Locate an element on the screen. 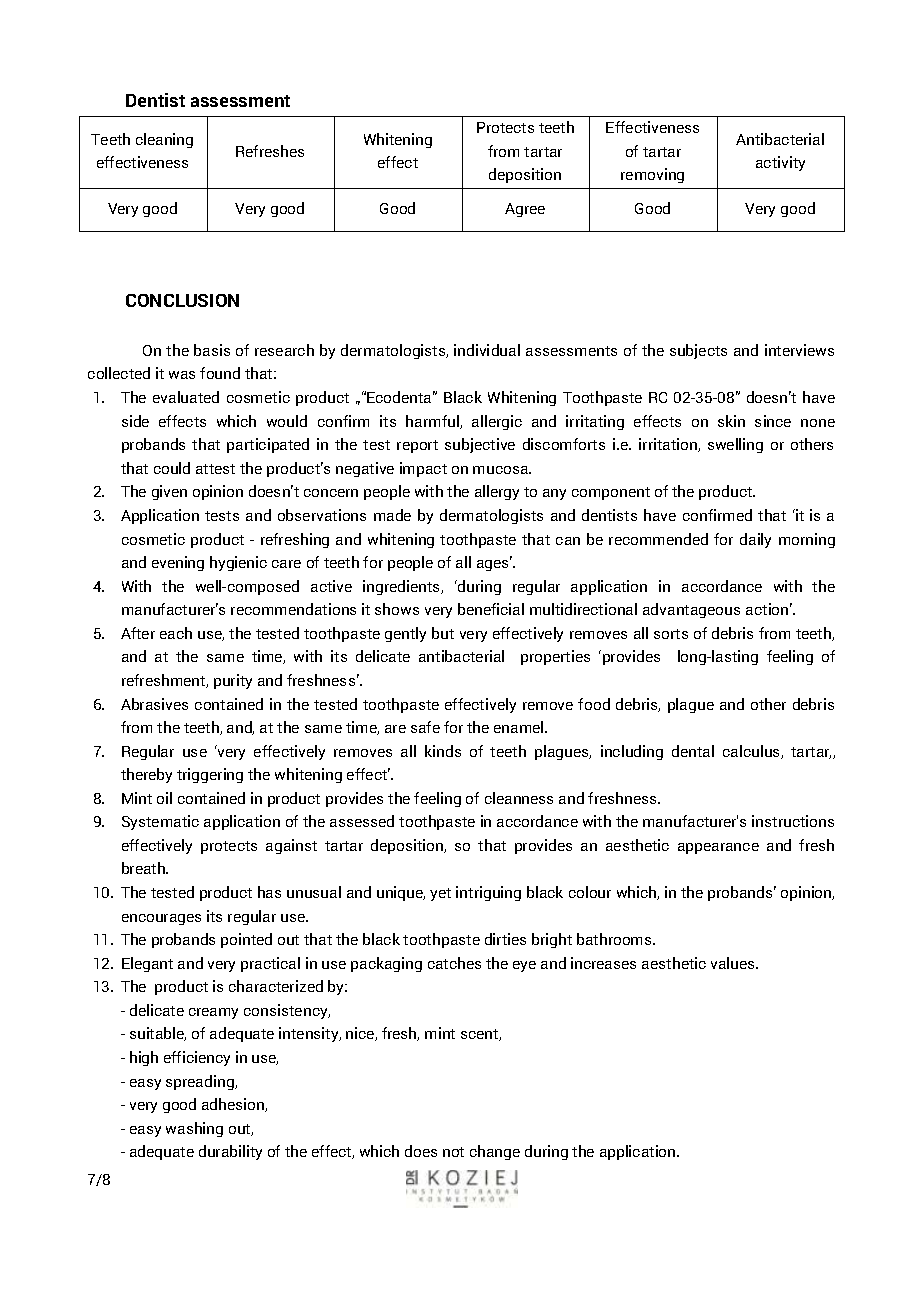 The image size is (924, 1308). cleaning is located at coordinates (164, 140).
